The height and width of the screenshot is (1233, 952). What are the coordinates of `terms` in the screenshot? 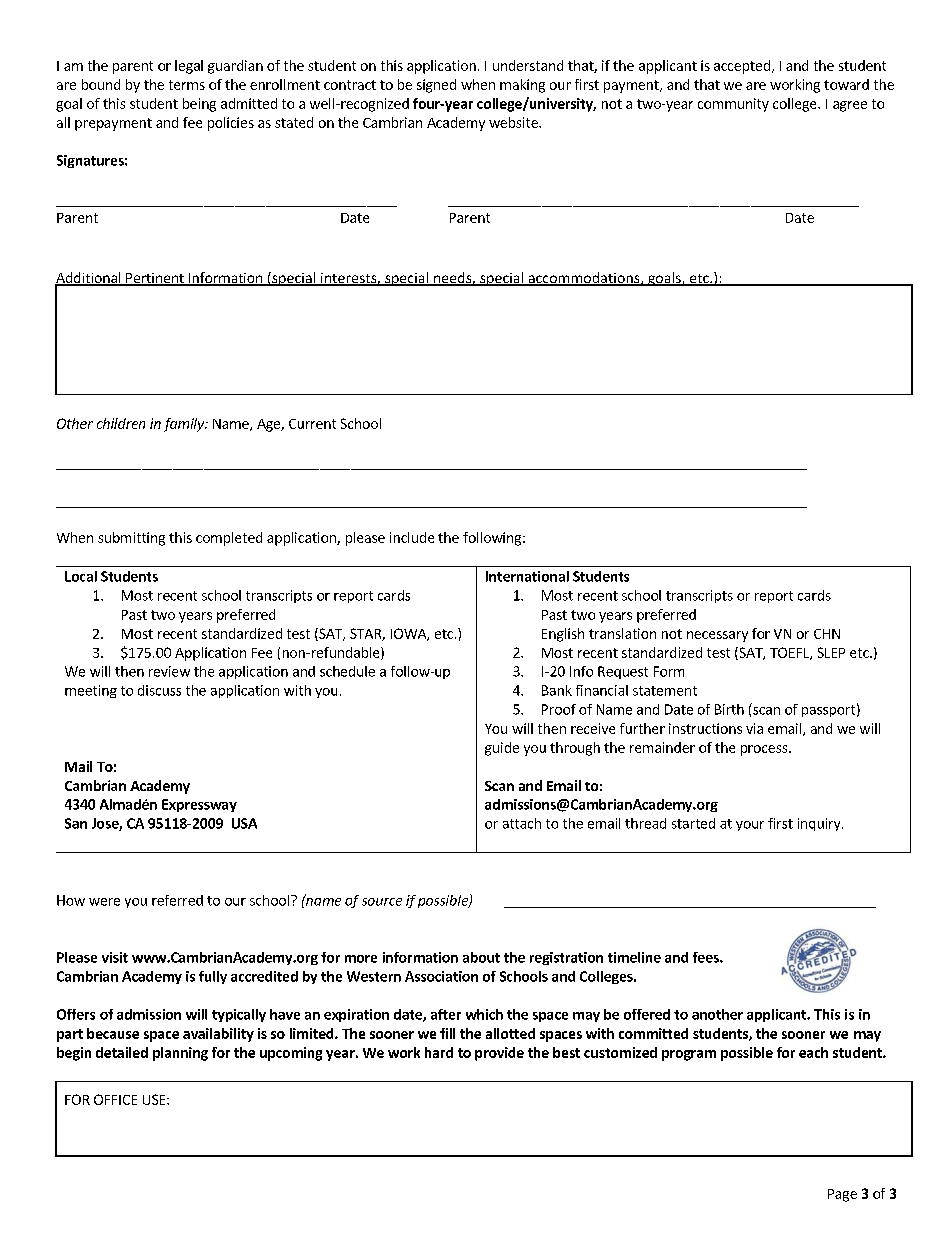 It's located at (187, 85).
